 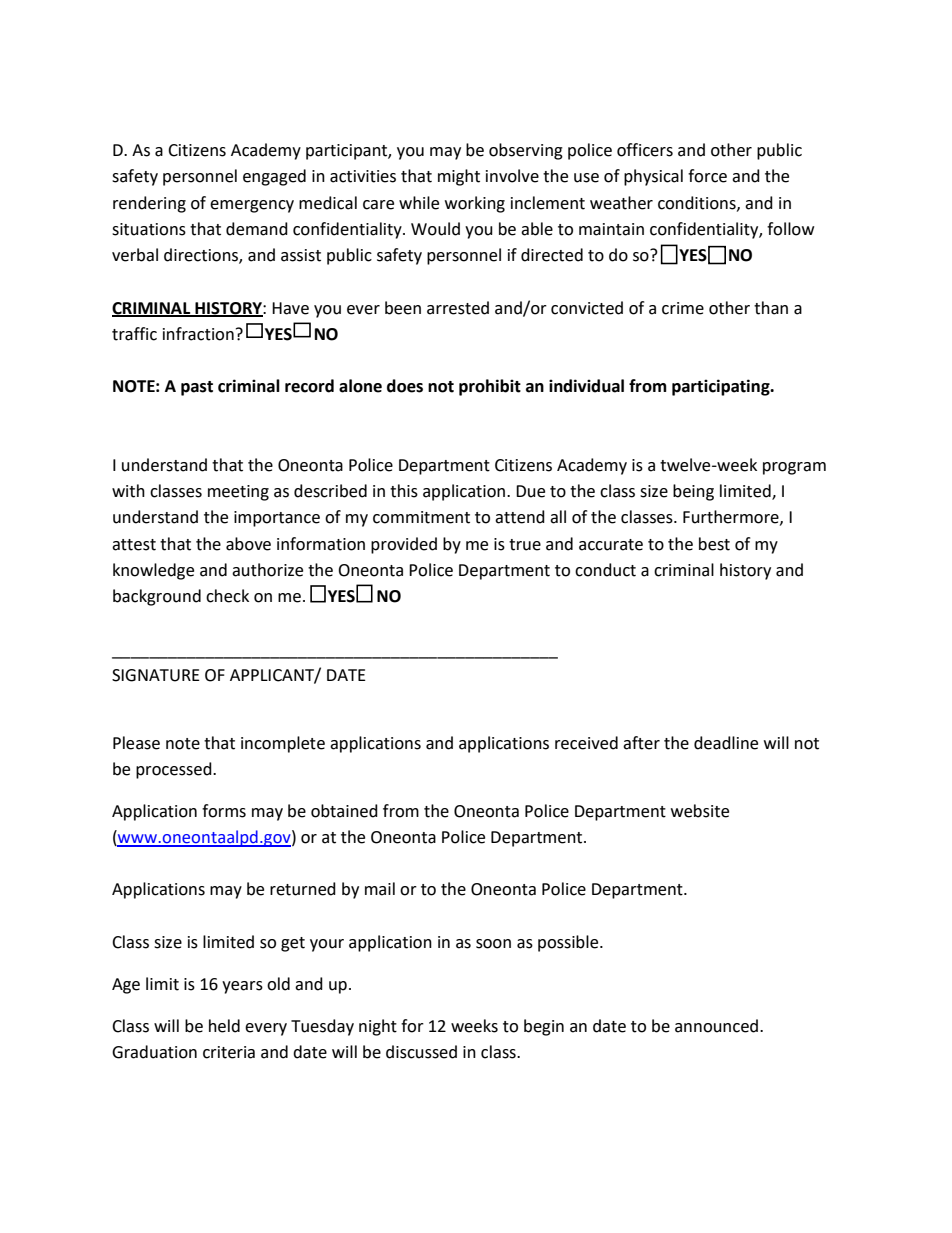 What do you see at coordinates (421, 1052) in the screenshot?
I see `discussed` at bounding box center [421, 1052].
